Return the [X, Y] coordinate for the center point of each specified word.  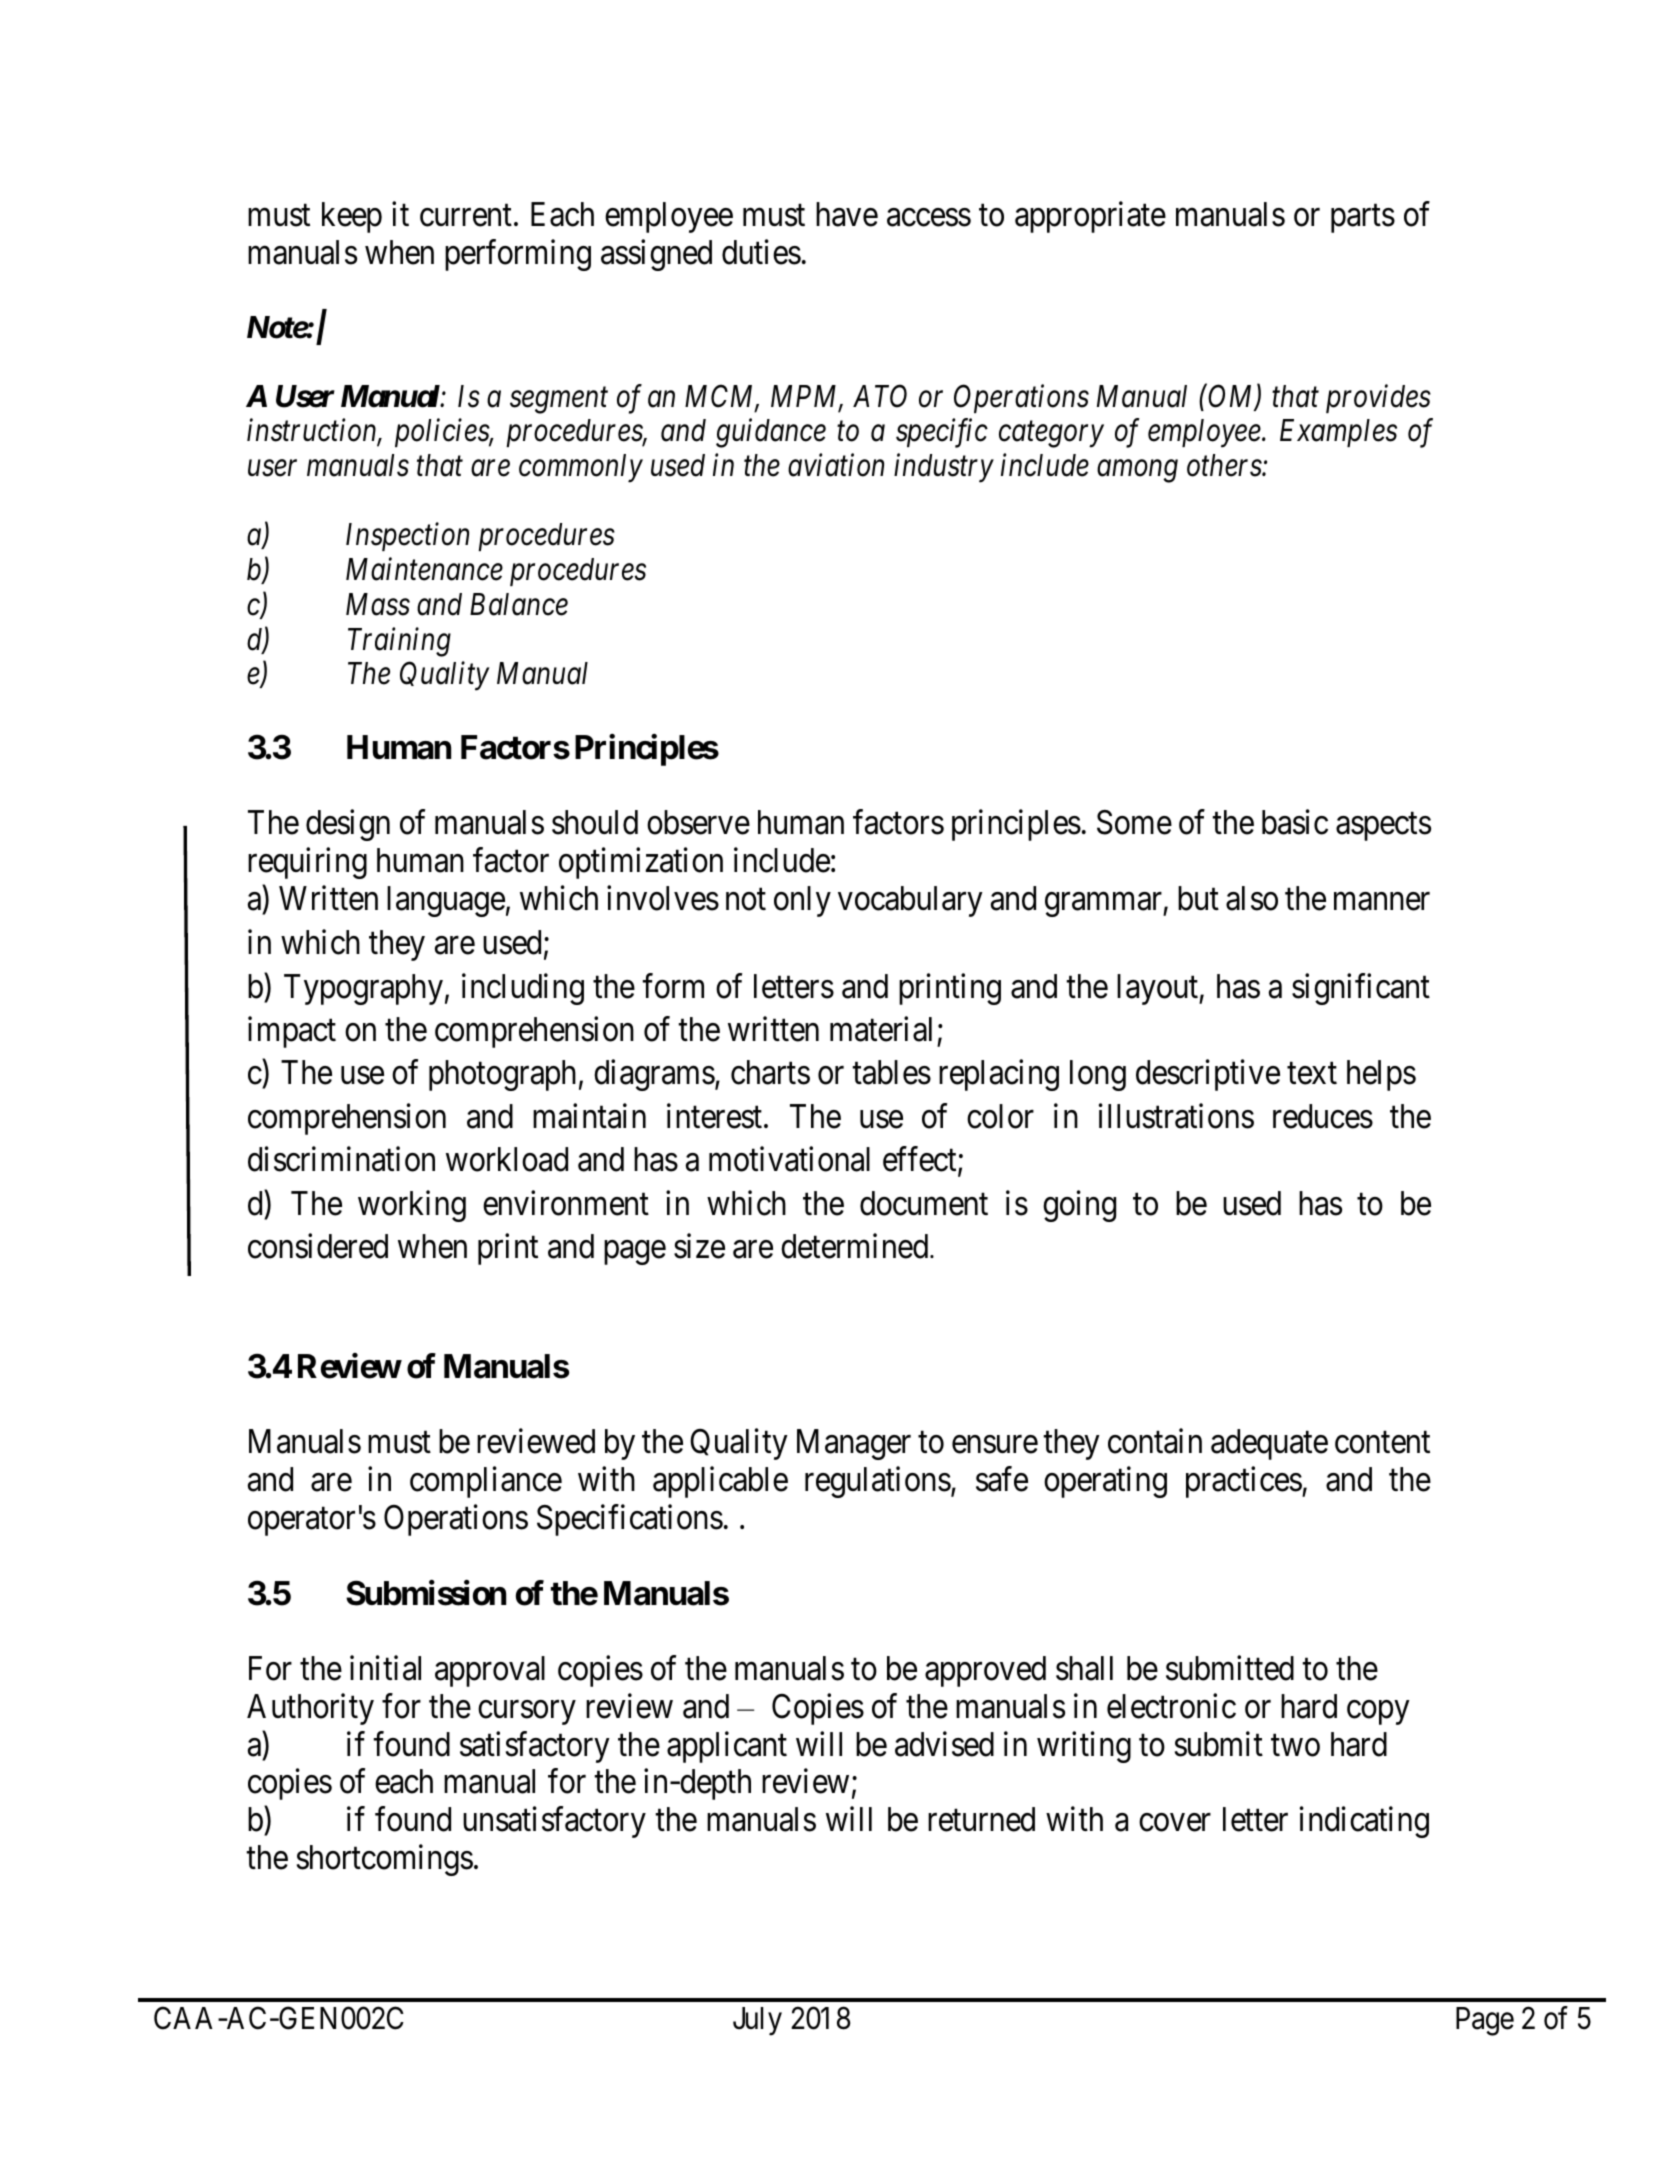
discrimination [341, 1159]
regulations [878, 1482]
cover [1175, 1823]
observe [698, 822]
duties [761, 252]
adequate [1269, 1444]
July [757, 2021]
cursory [526, 1713]
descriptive [1208, 1075]
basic [1295, 822]
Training [399, 642]
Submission [426, 1593]
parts [1363, 219]
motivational [789, 1159]
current [466, 216]
